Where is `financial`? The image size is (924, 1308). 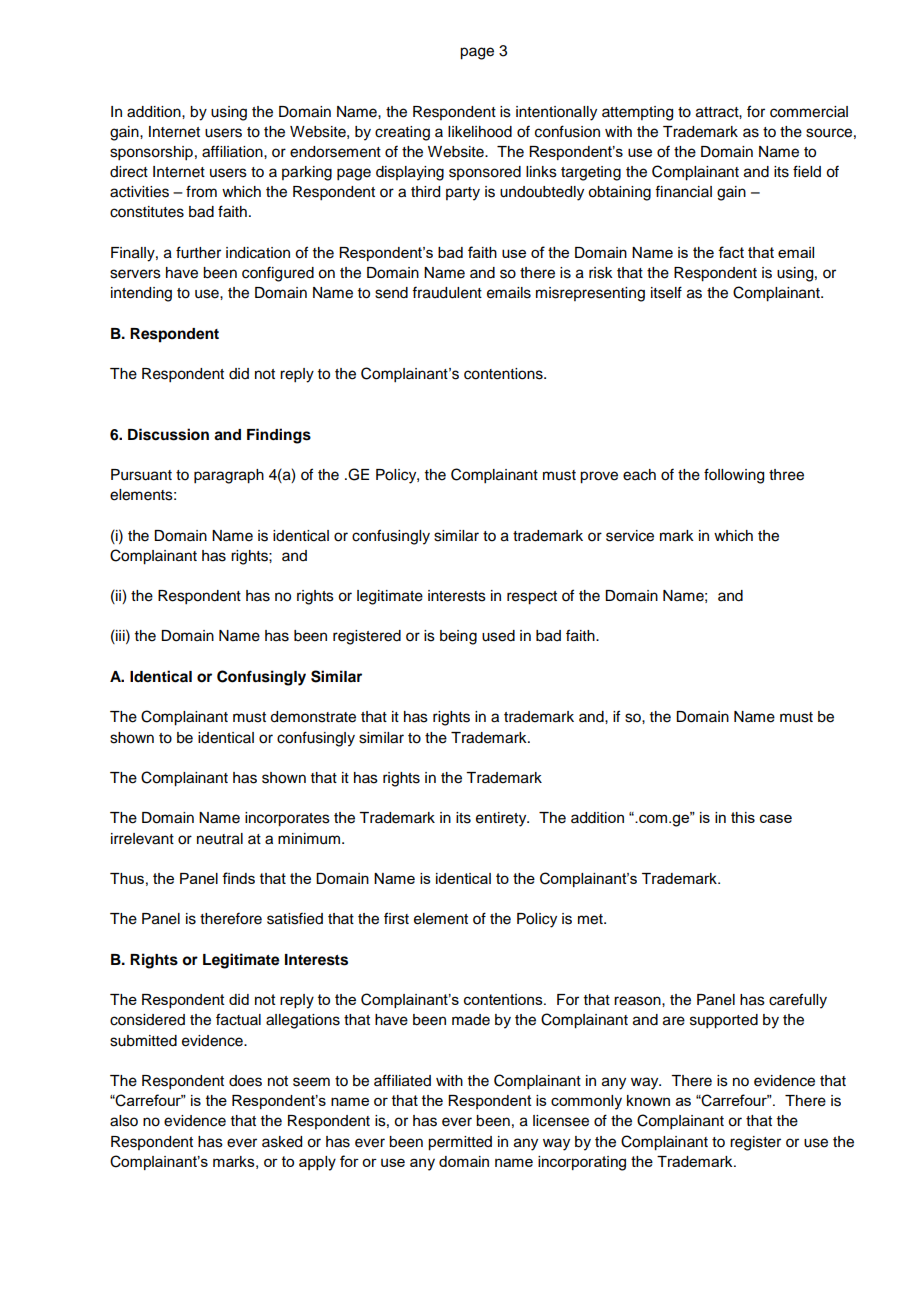 financial is located at coordinates (683, 191).
